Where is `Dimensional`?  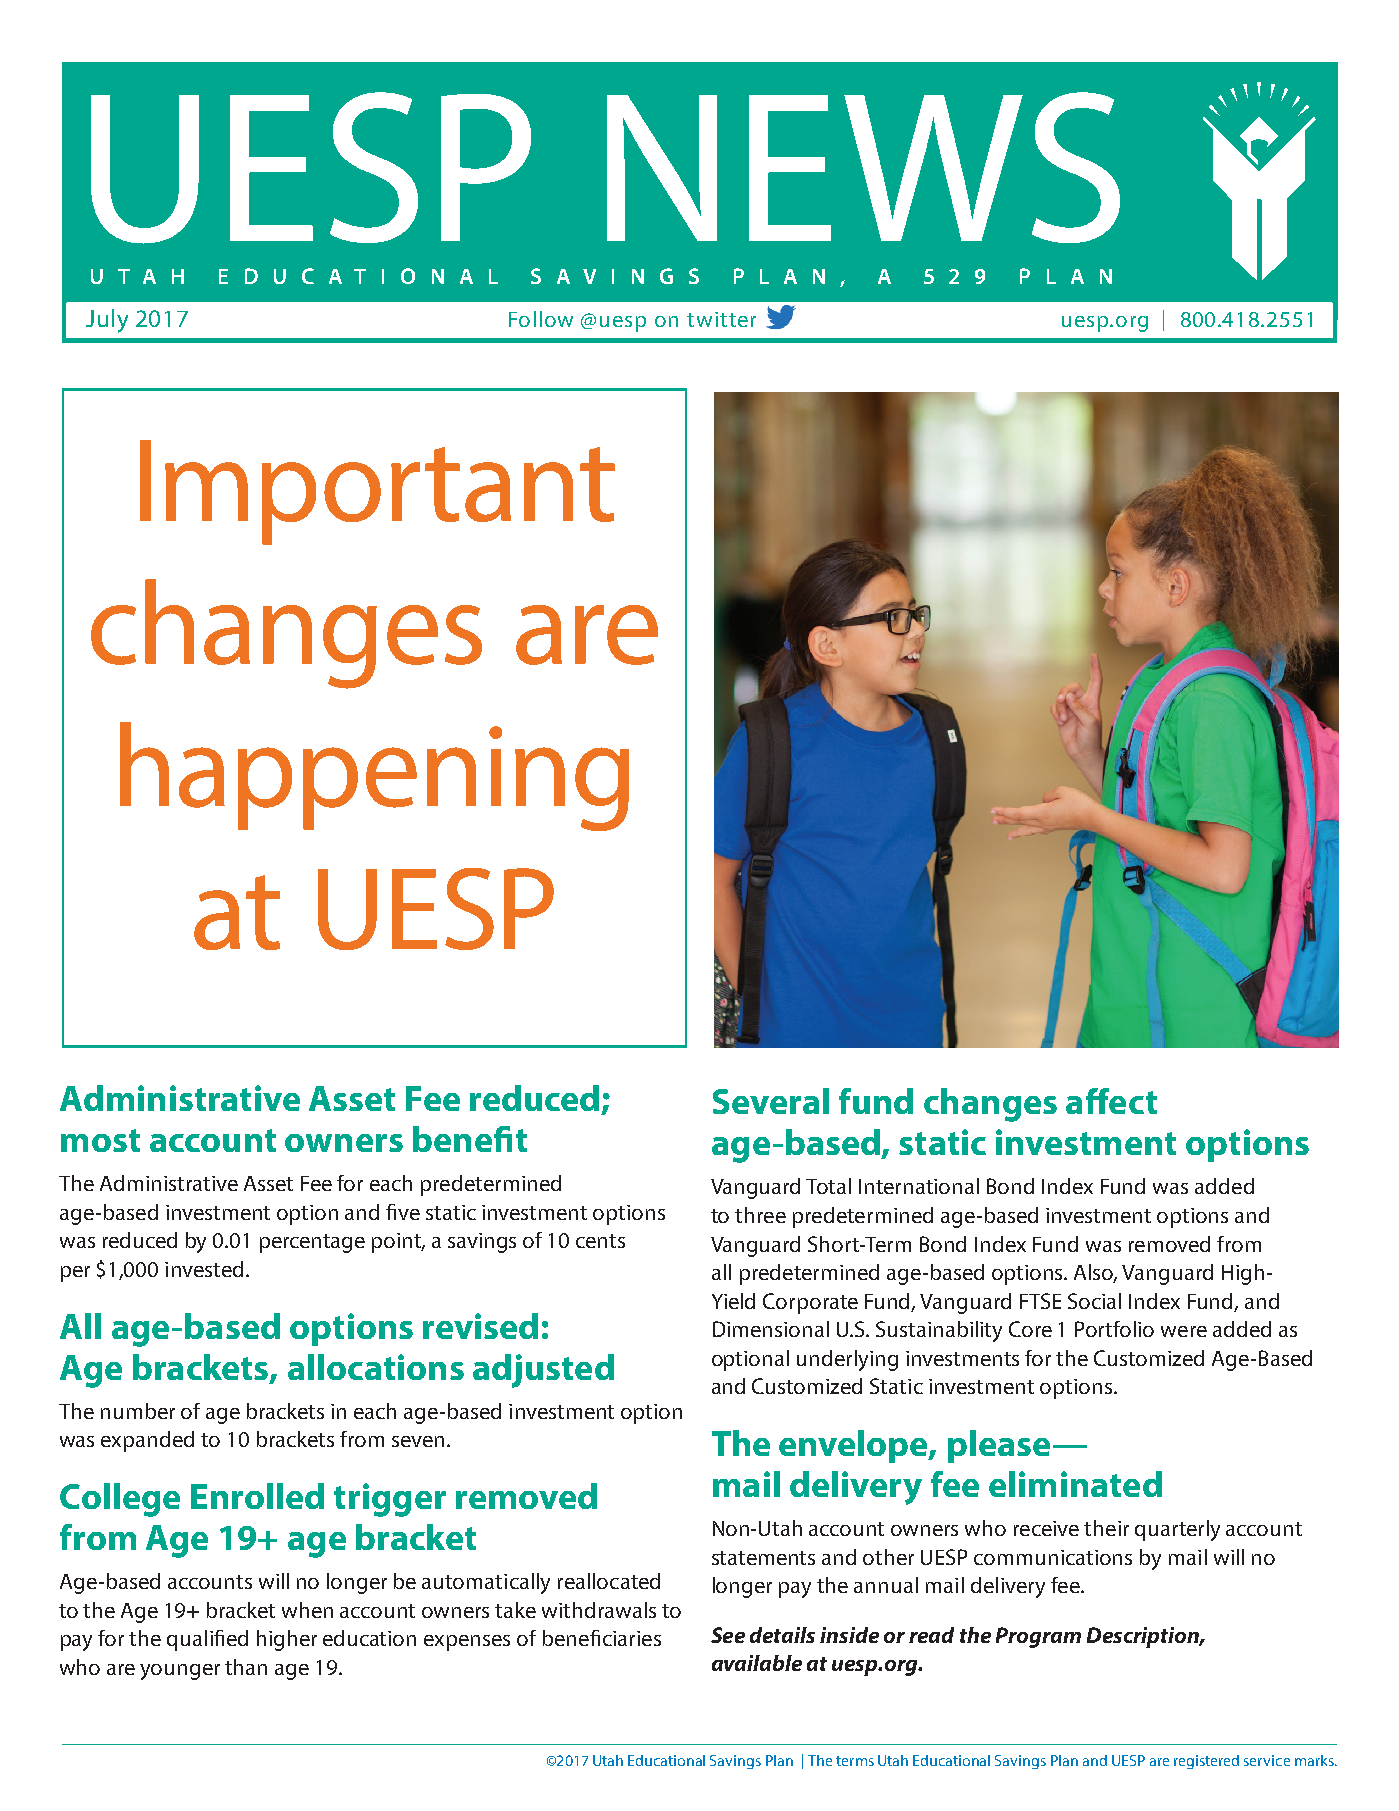 Dimensional is located at coordinates (771, 1329).
